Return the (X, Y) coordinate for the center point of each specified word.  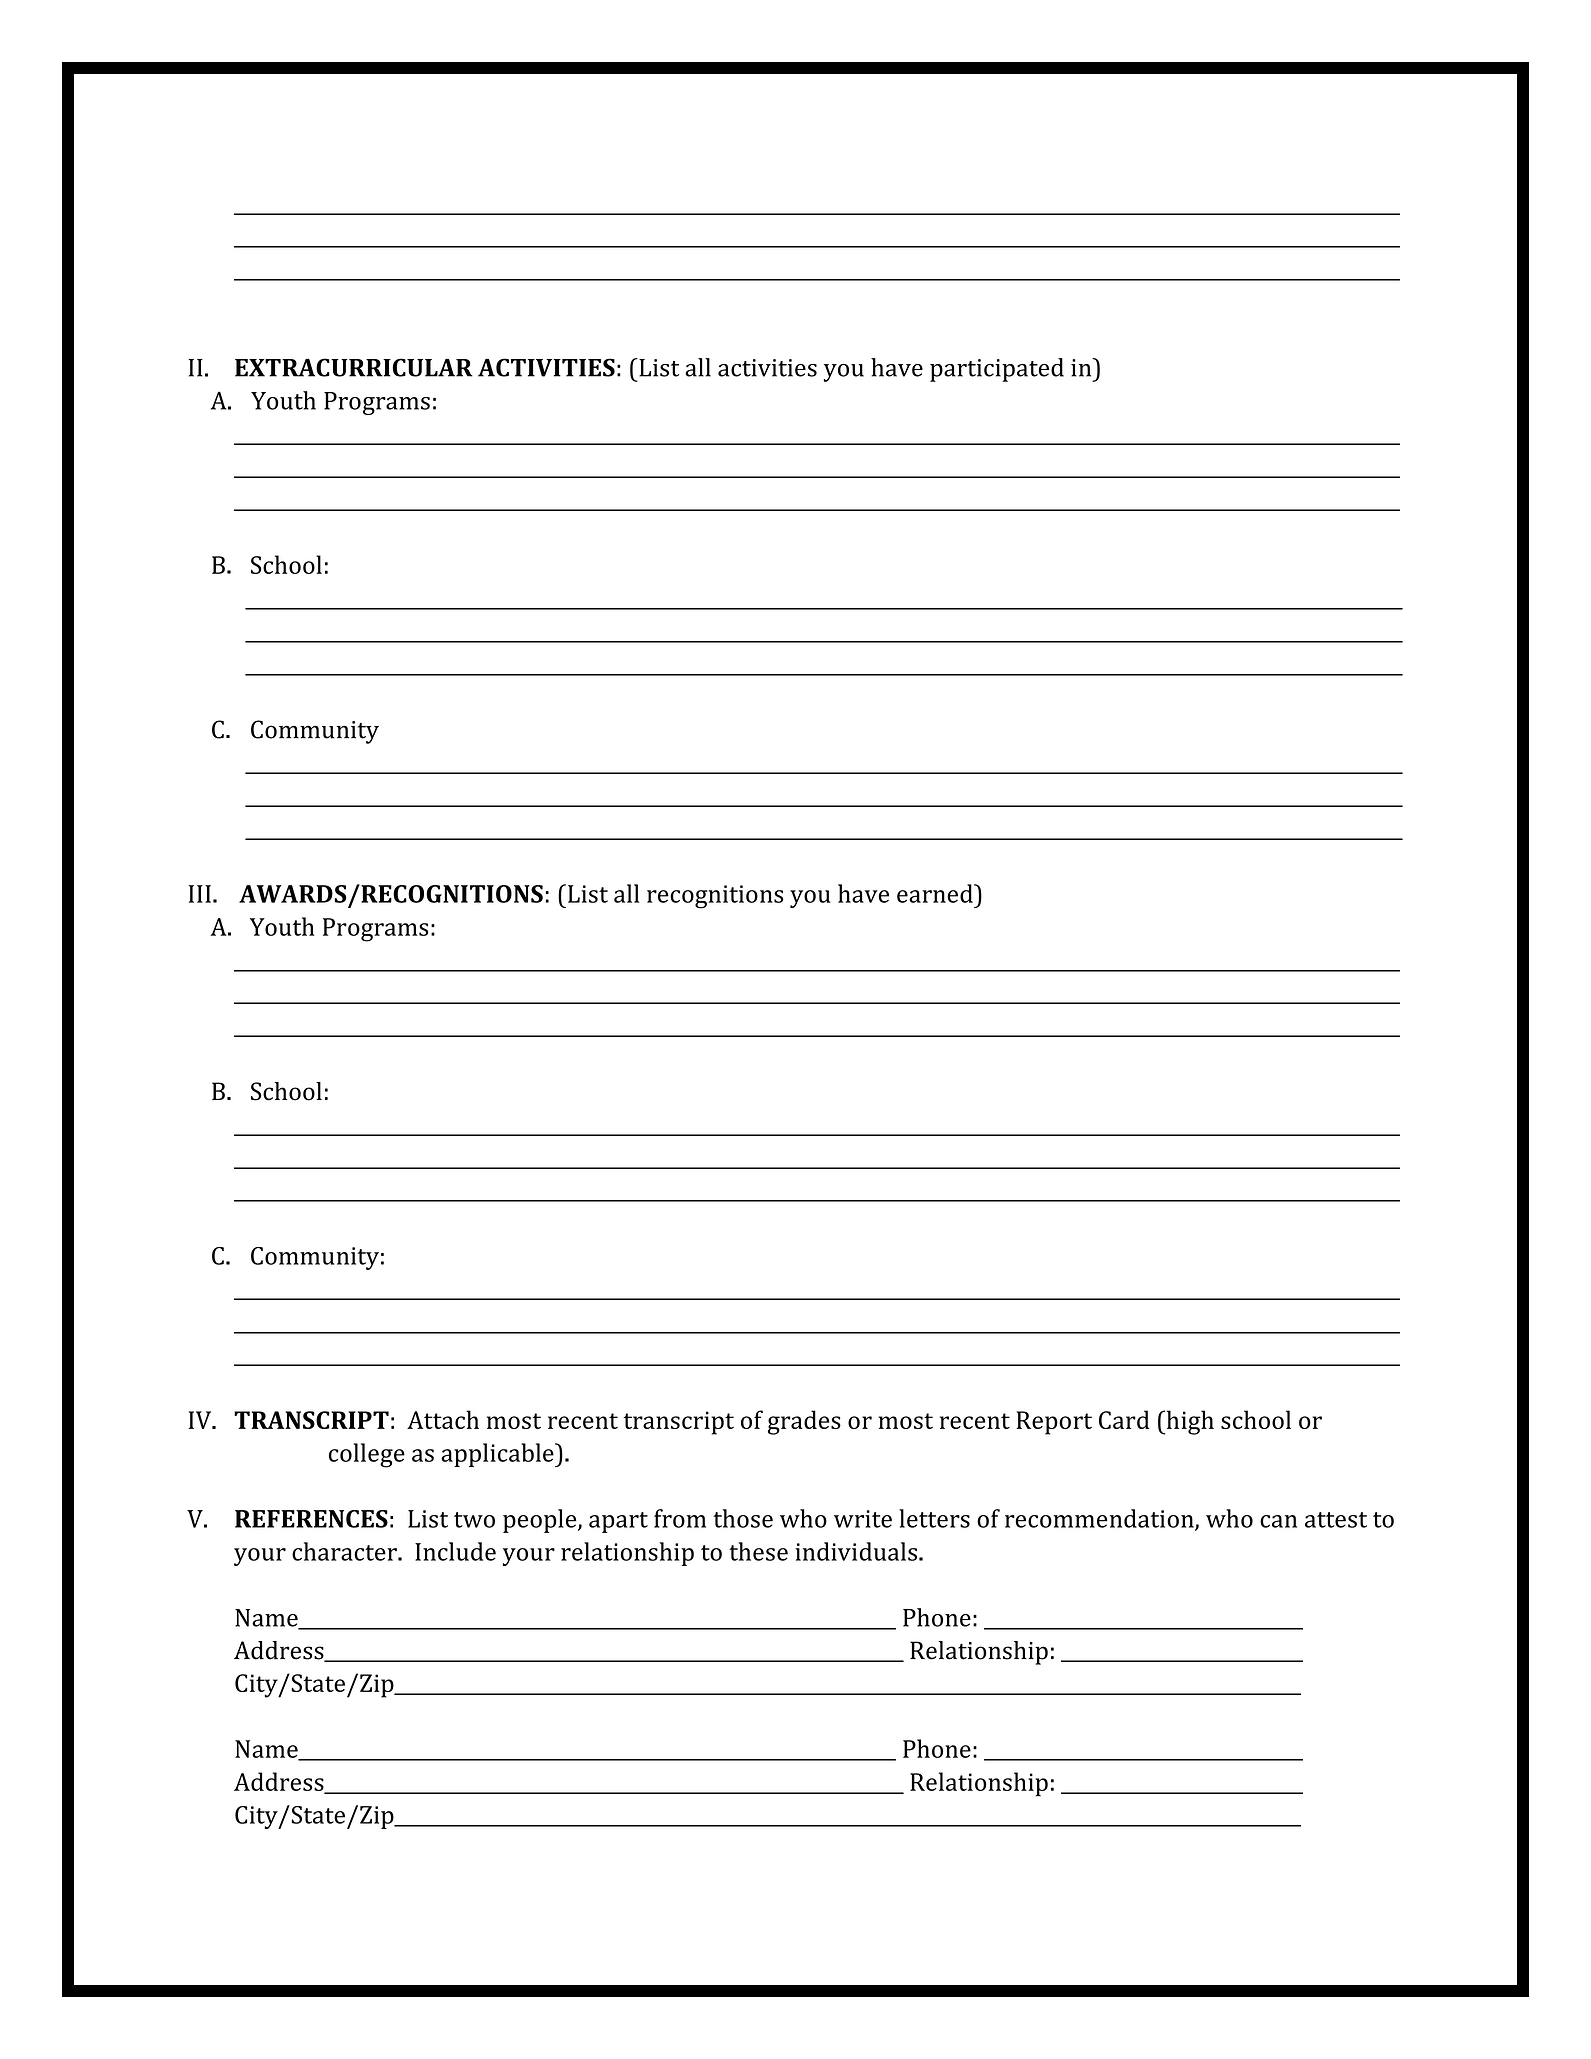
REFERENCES (311, 1519)
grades (804, 1422)
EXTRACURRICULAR (354, 367)
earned (936, 893)
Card (1124, 1419)
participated (997, 370)
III (199, 894)
